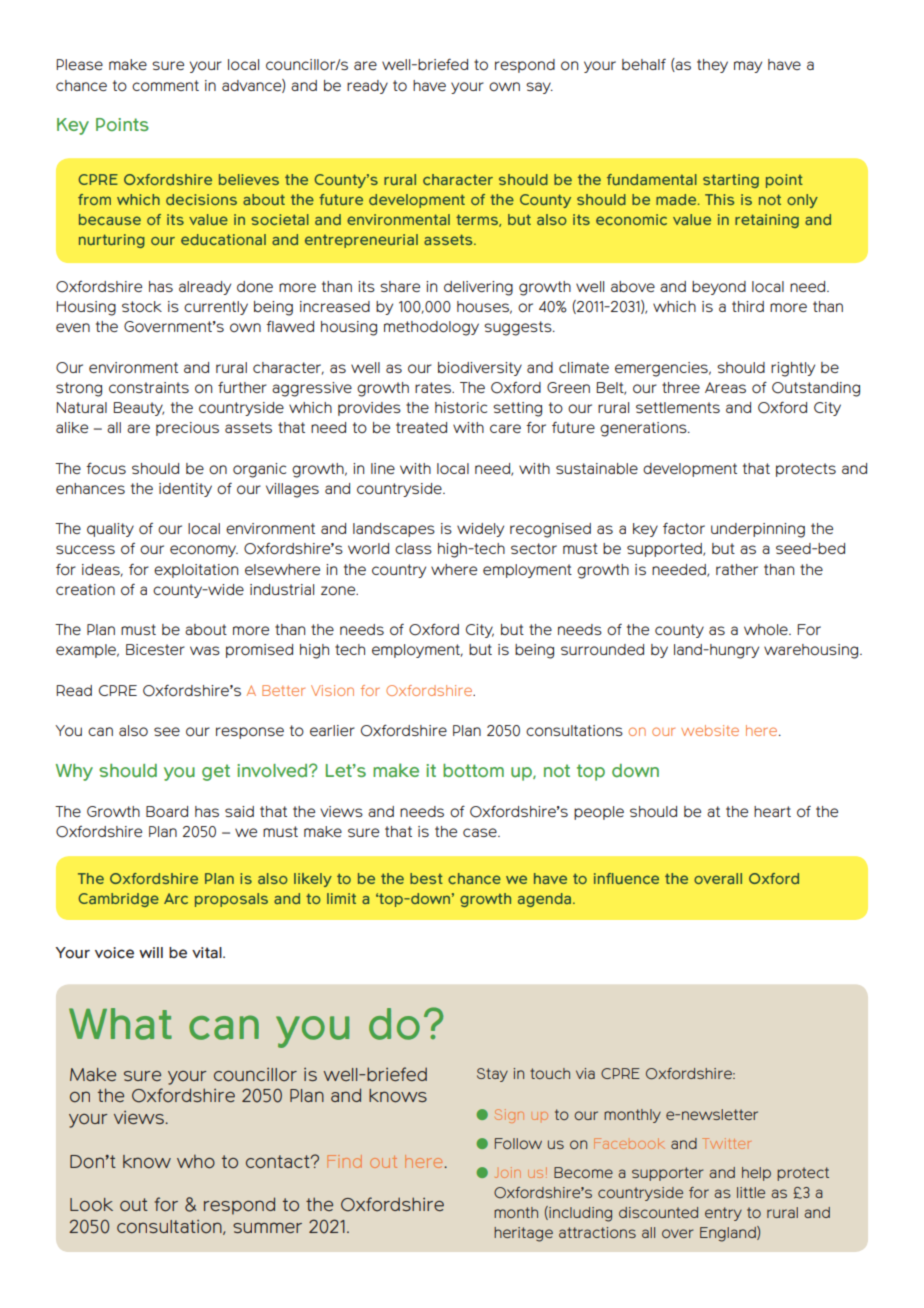 The image size is (924, 1308). I want to click on entry, so click(723, 1214).
